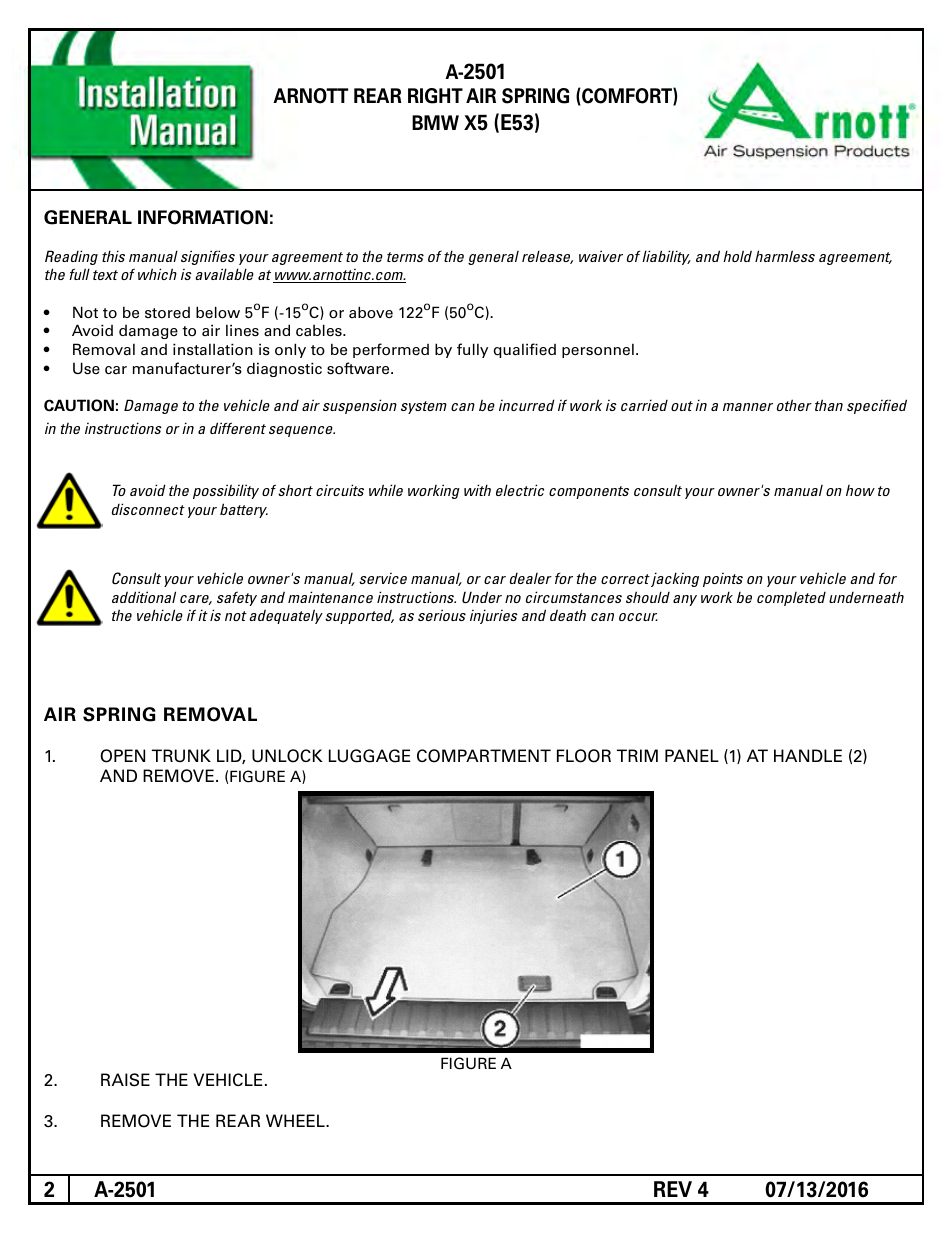 Image resolution: width=952 pixels, height=1233 pixels. Describe the element at coordinates (203, 217) in the screenshot. I see `INFORMATION` at that location.
